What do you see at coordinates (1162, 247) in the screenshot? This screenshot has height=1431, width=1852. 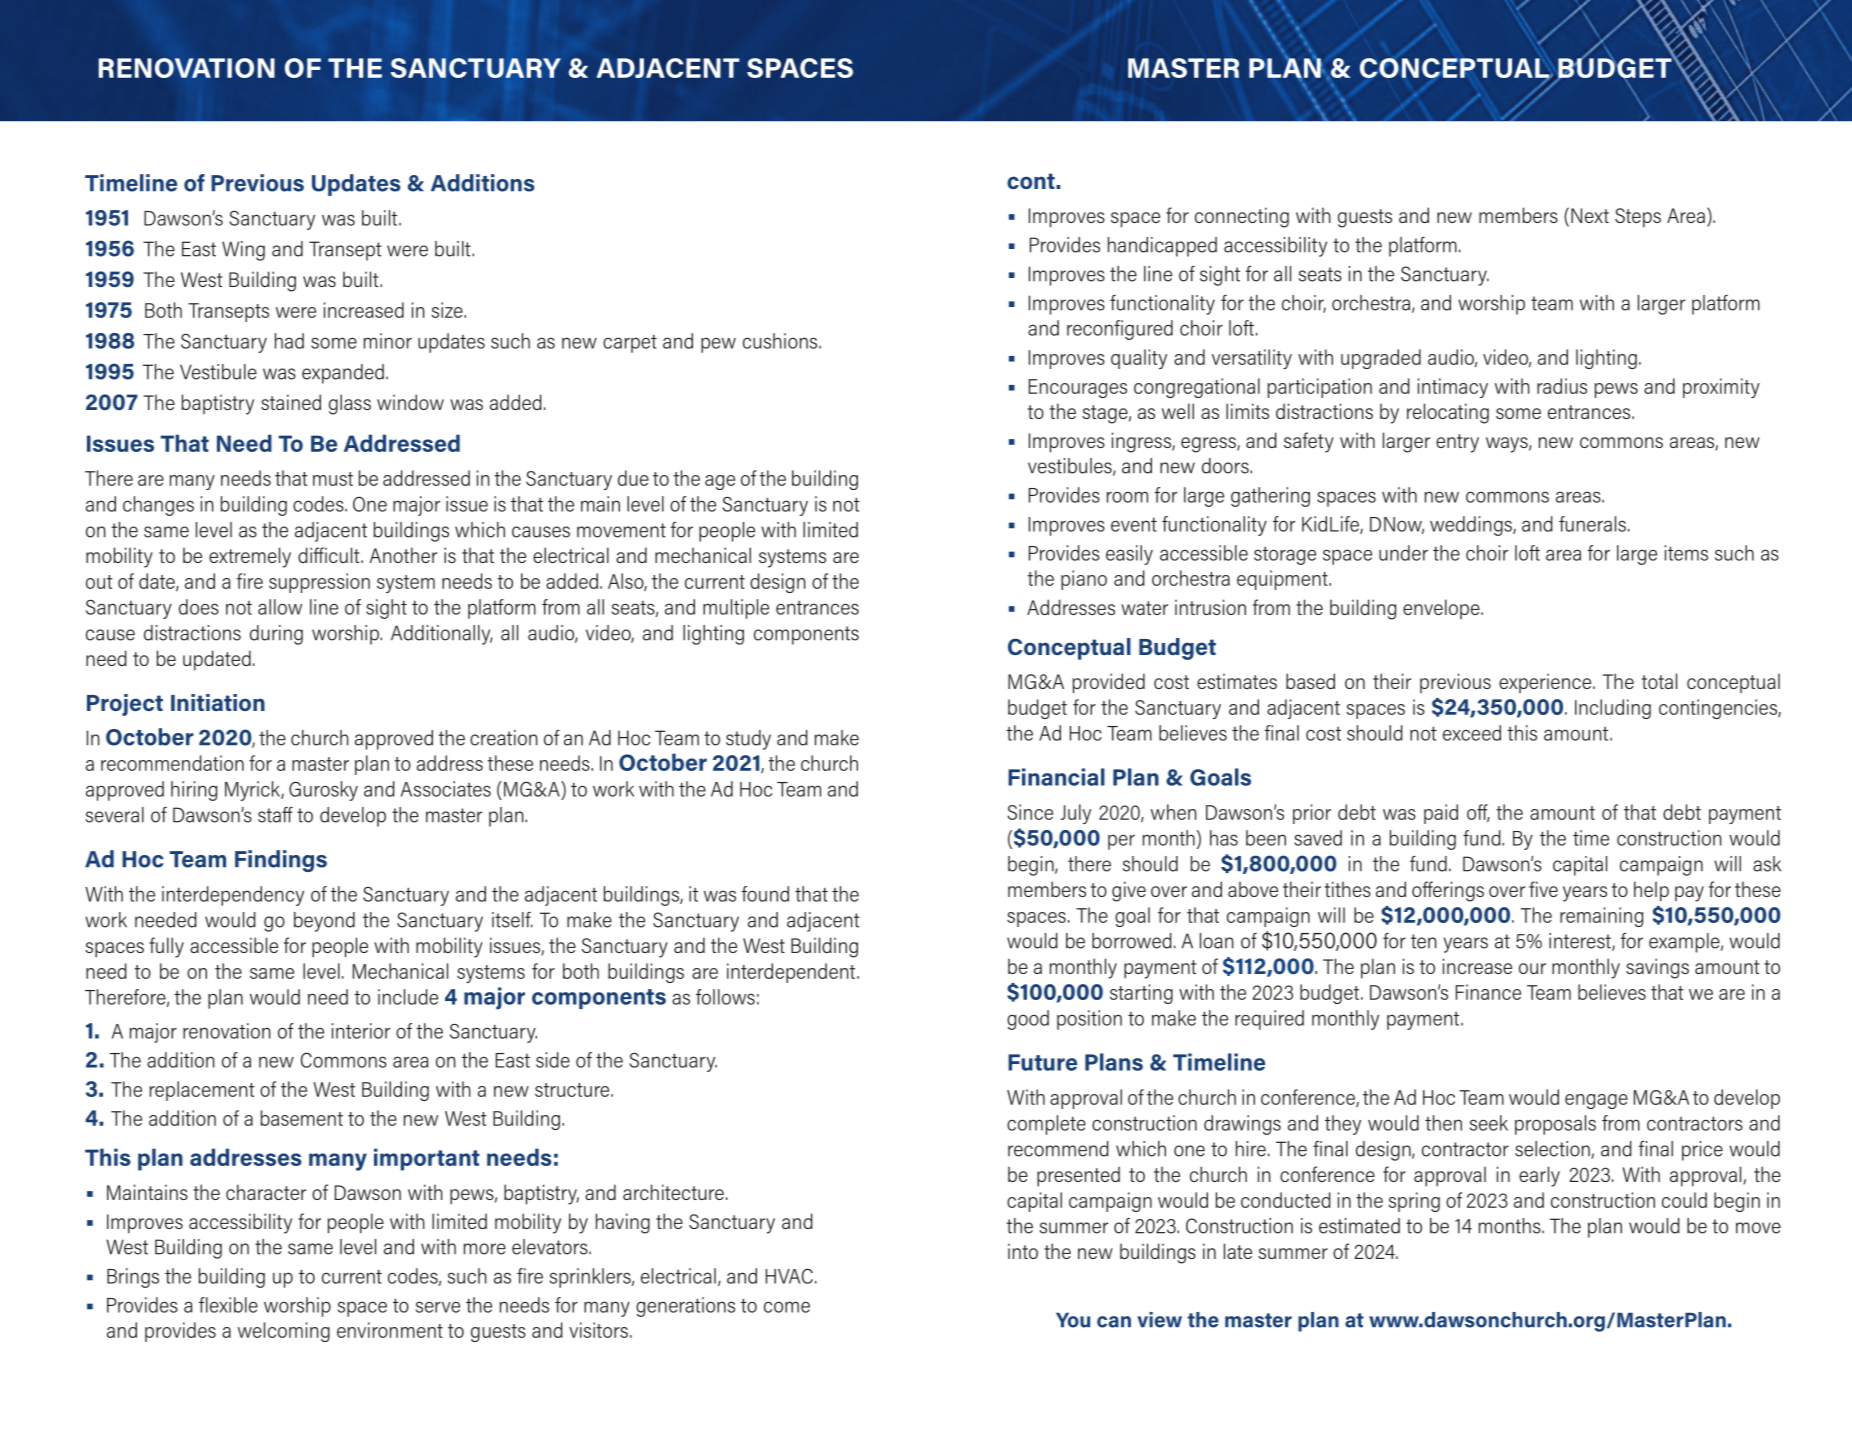 I see `handicapped` at bounding box center [1162, 247].
